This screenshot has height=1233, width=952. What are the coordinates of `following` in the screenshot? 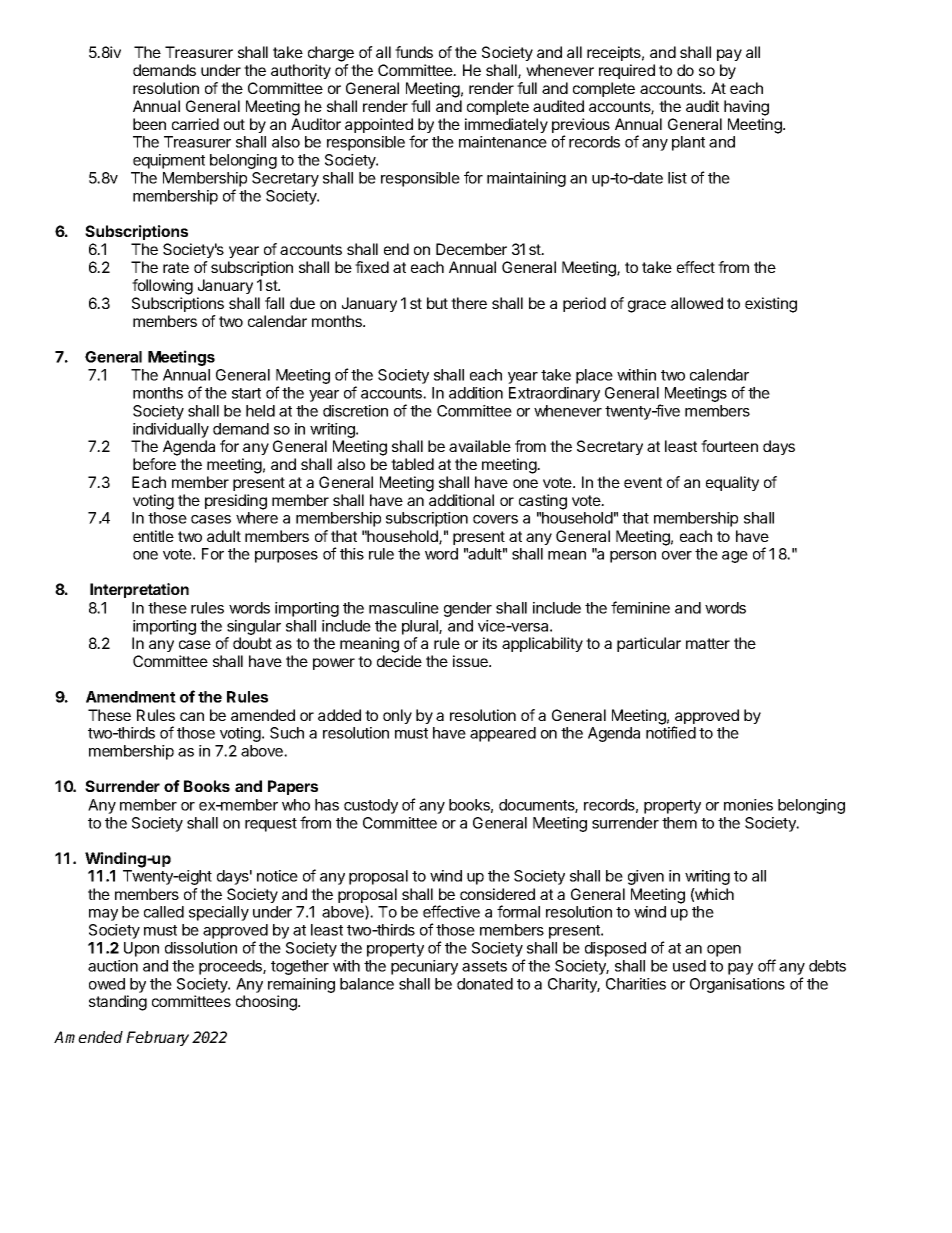 It's located at (162, 287).
